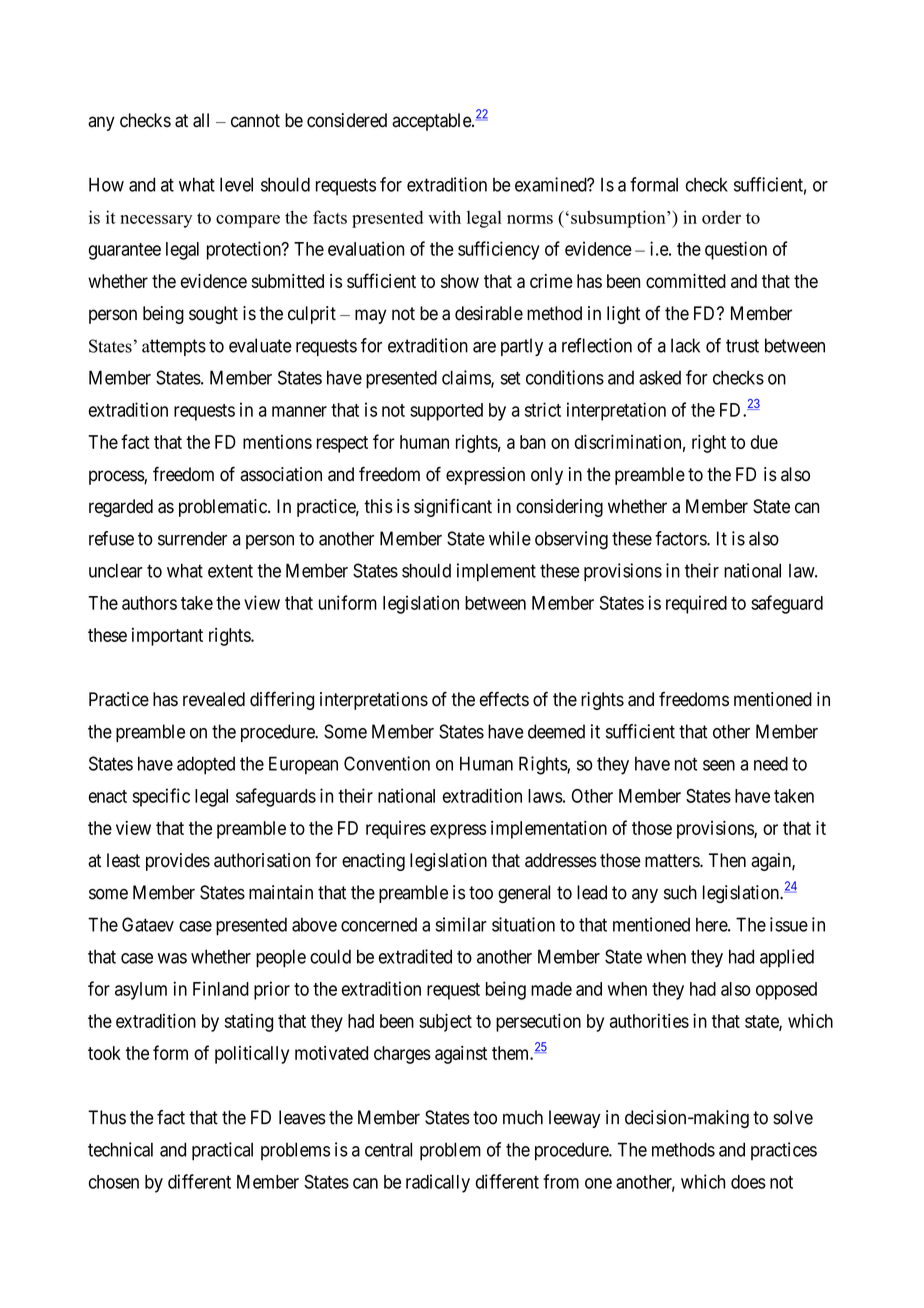  I want to click on requires, so click(396, 830).
